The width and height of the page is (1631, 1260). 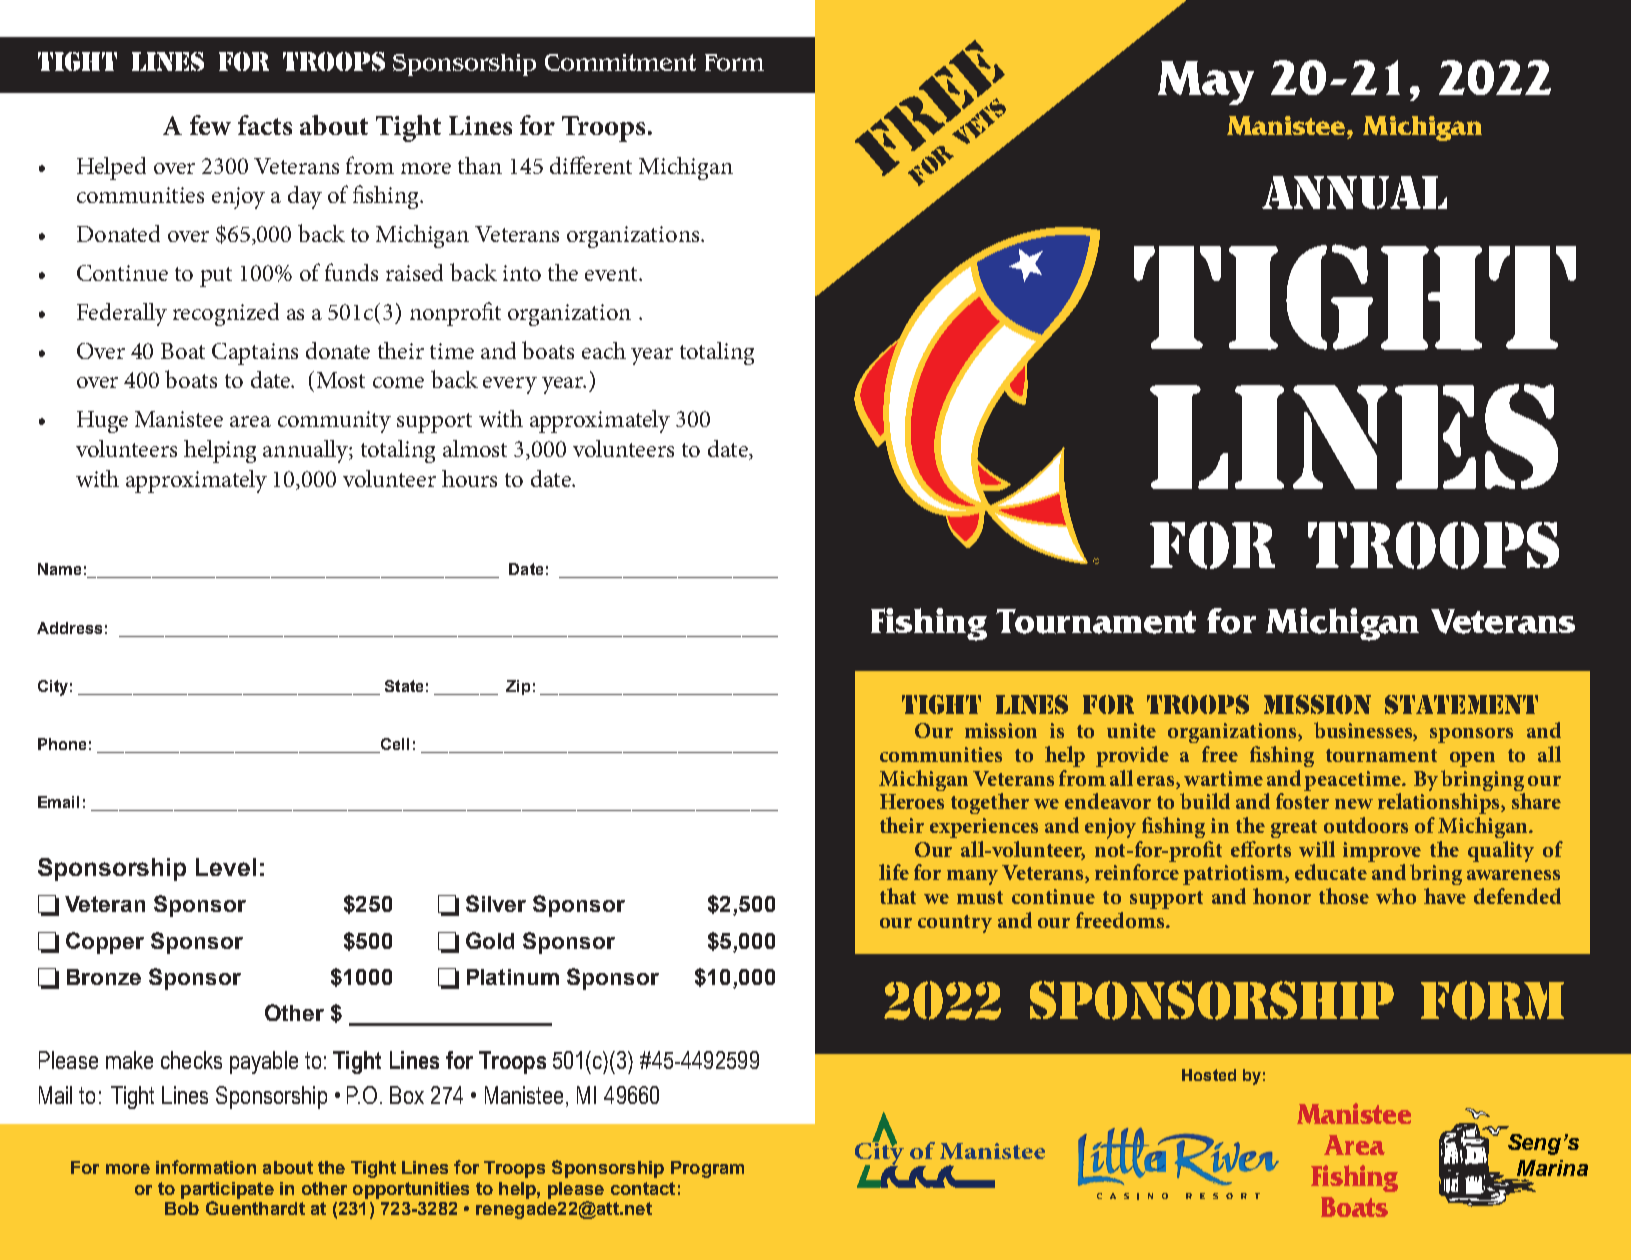 I want to click on few, so click(x=210, y=125).
